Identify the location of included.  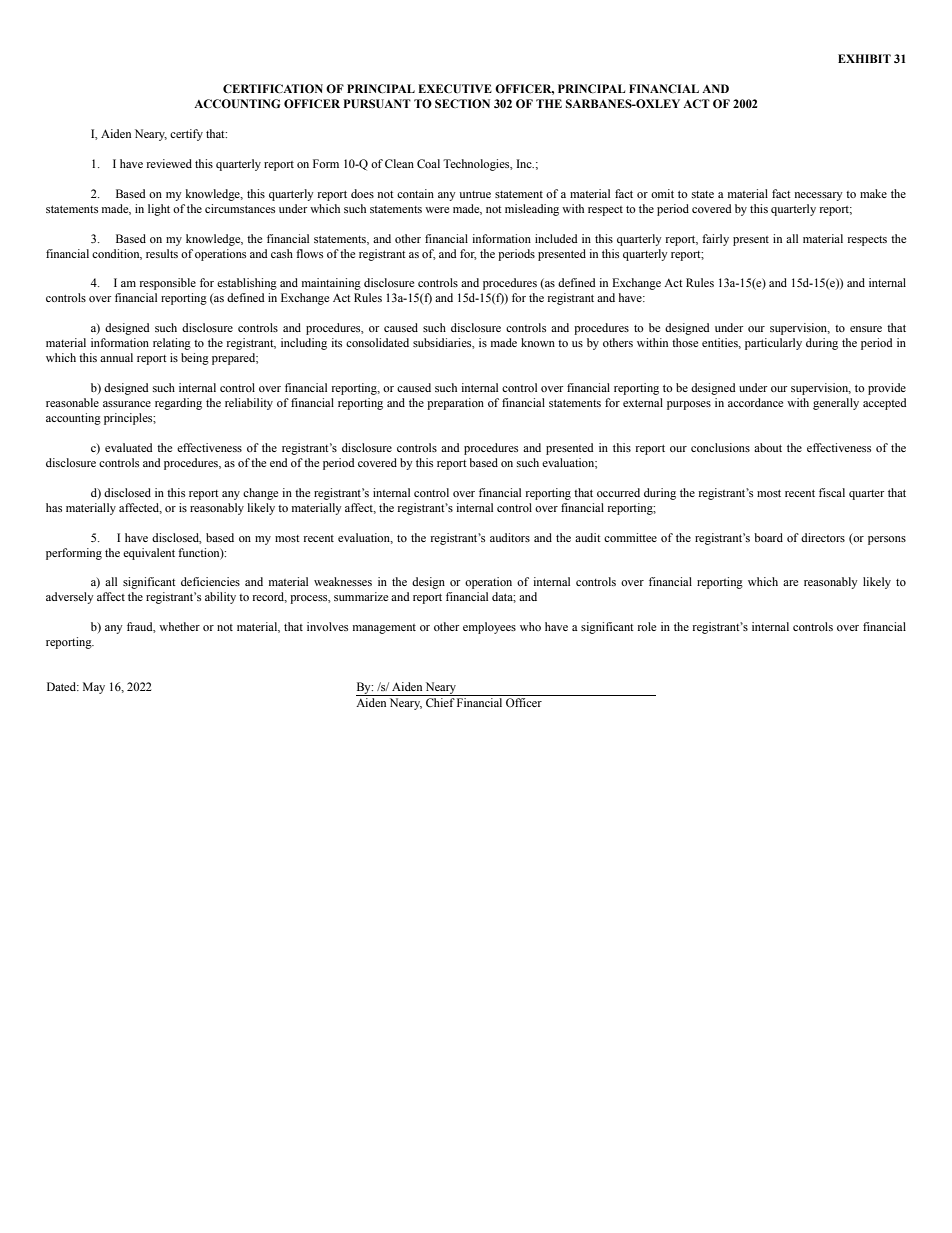
(556, 238).
